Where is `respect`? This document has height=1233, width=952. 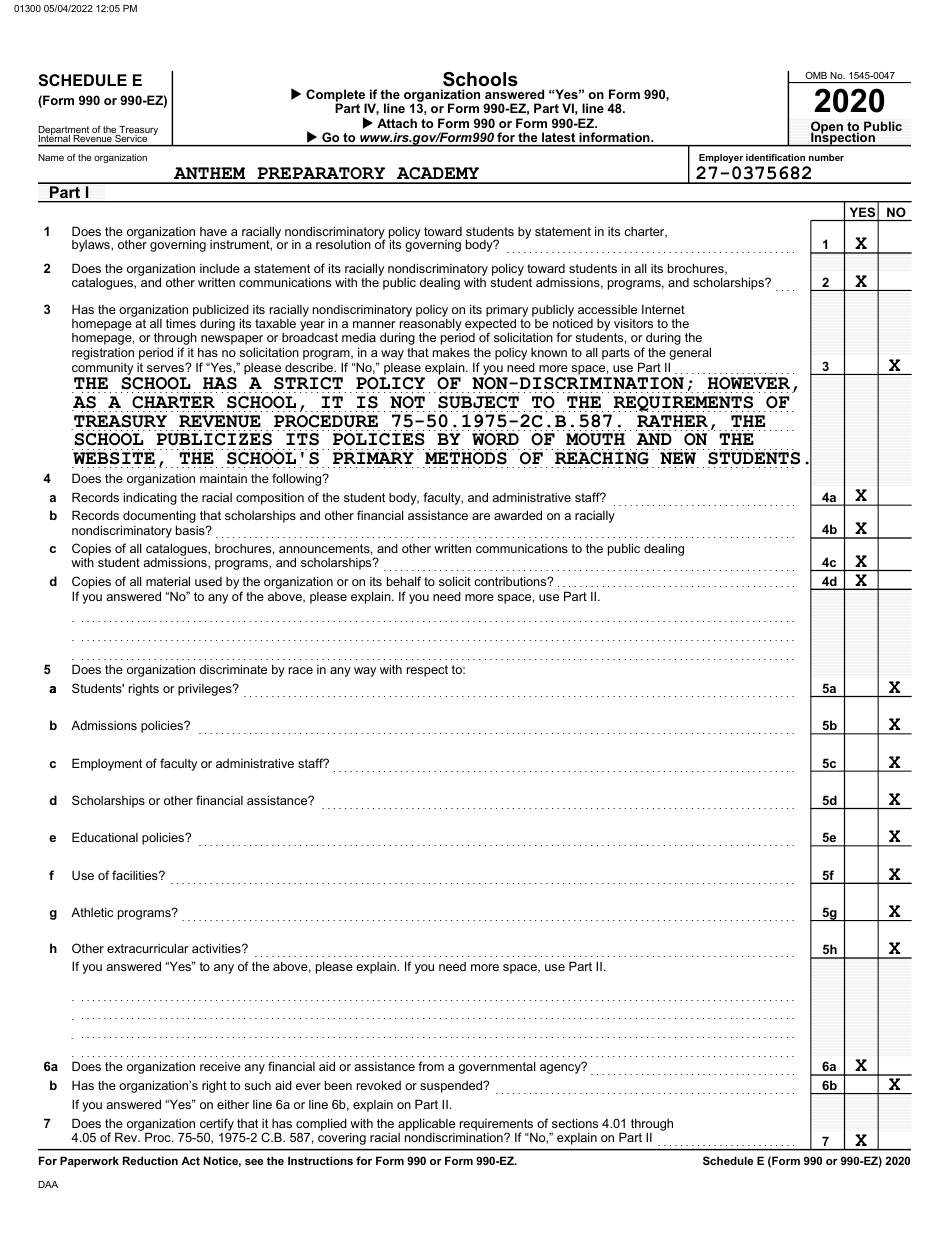 respect is located at coordinates (427, 671).
